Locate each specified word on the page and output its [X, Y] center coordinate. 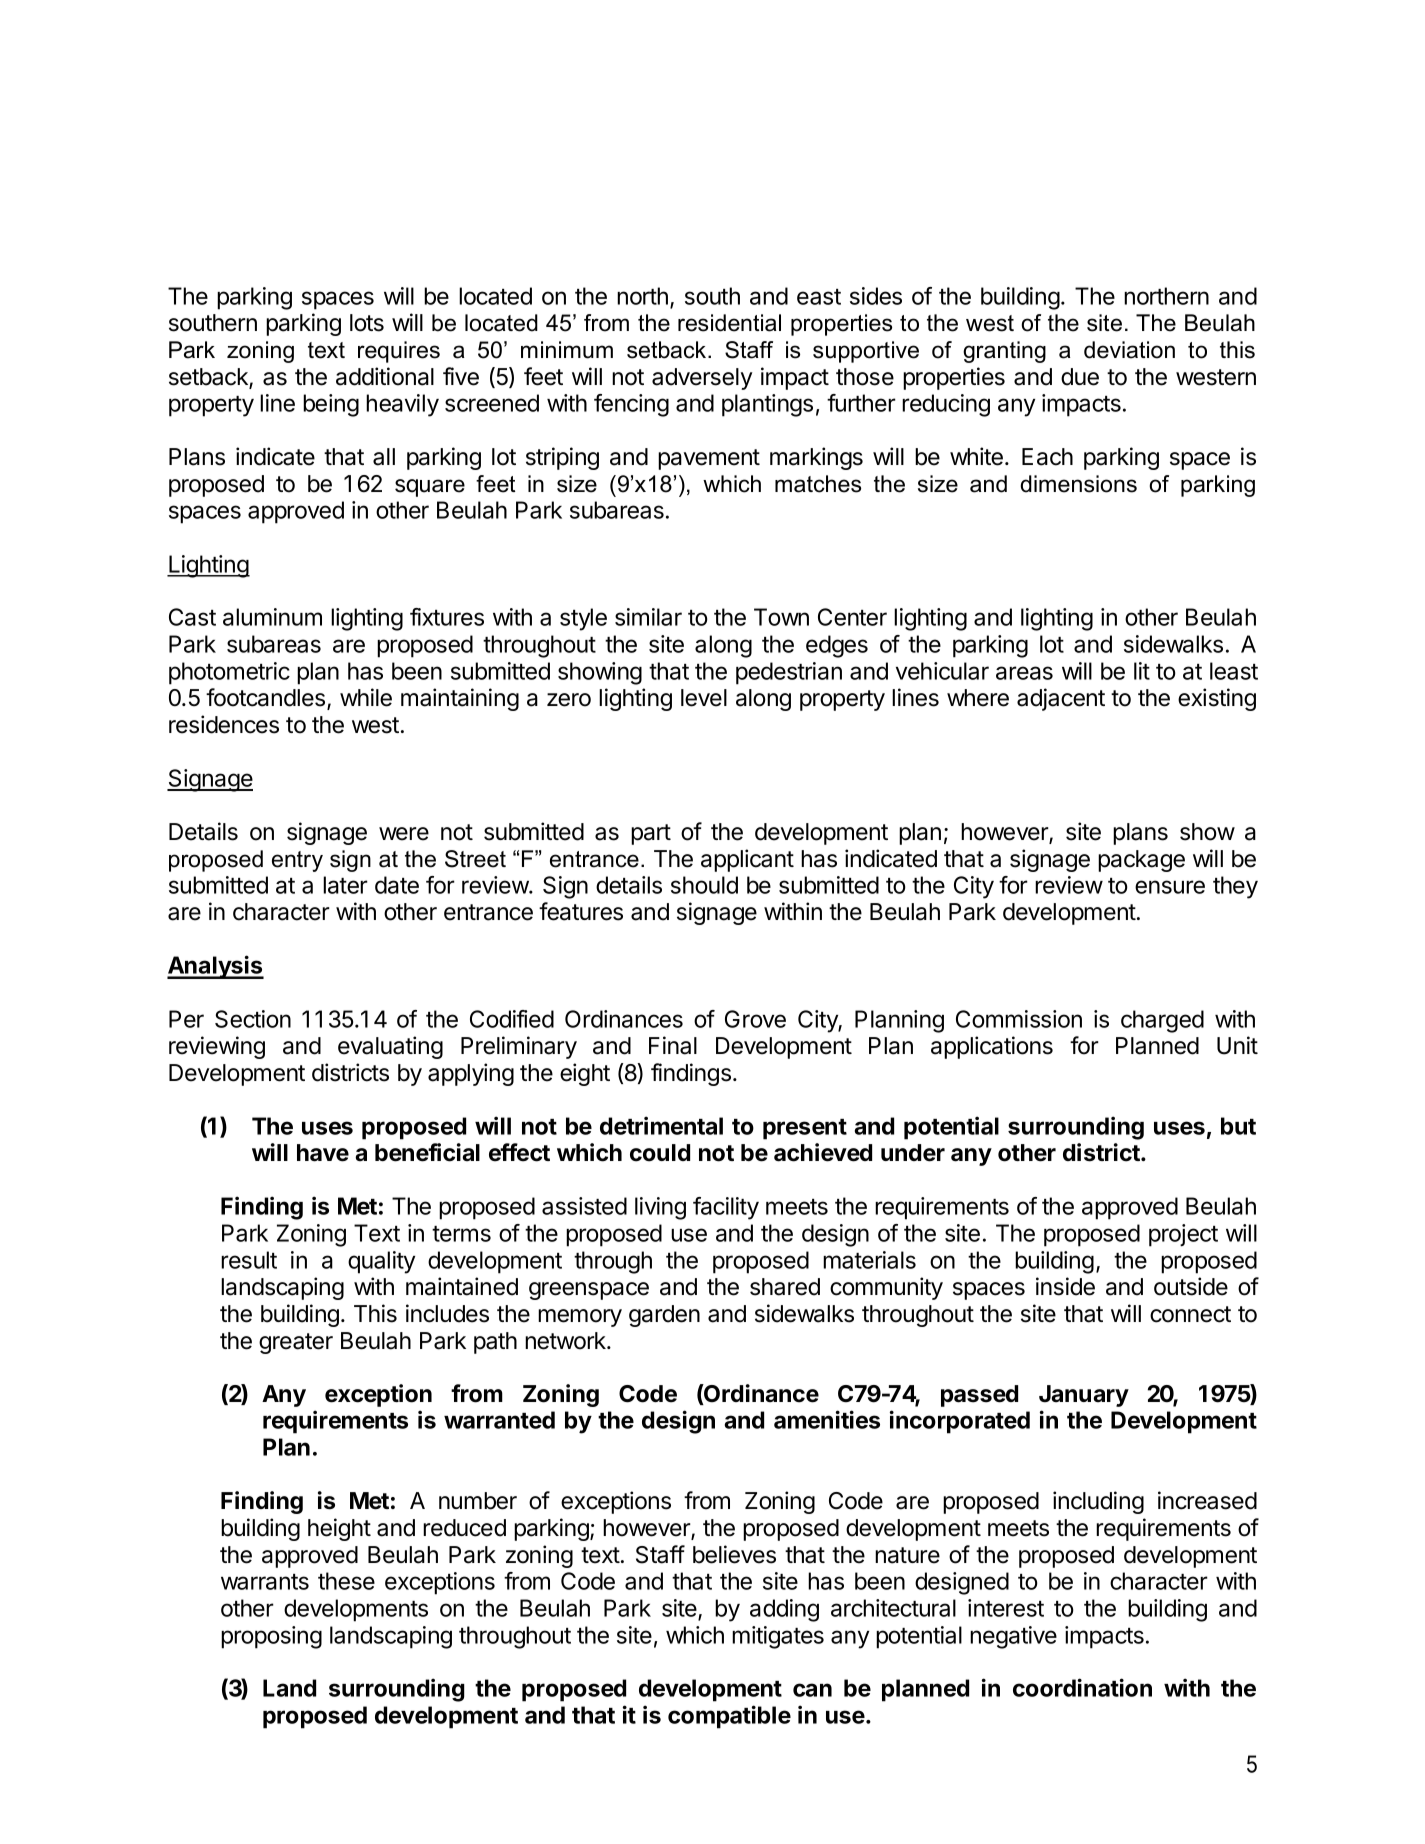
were [404, 834]
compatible [729, 1717]
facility [726, 1208]
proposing [271, 1637]
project [1183, 1235]
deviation [1129, 350]
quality [381, 1262]
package [1141, 861]
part [651, 834]
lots [367, 323]
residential [729, 323]
